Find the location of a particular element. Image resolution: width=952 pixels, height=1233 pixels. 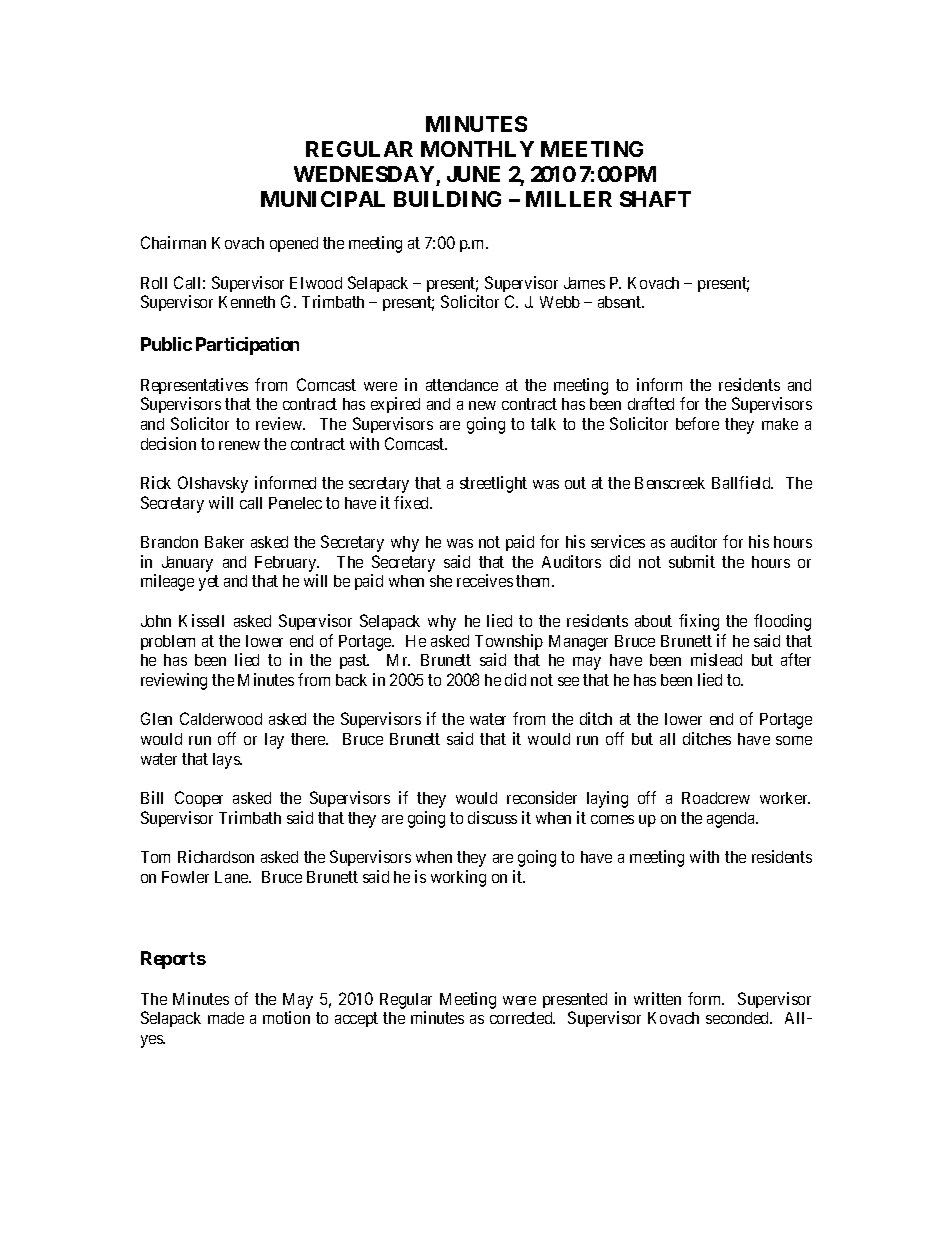

MUNICIPAL is located at coordinates (323, 199).
